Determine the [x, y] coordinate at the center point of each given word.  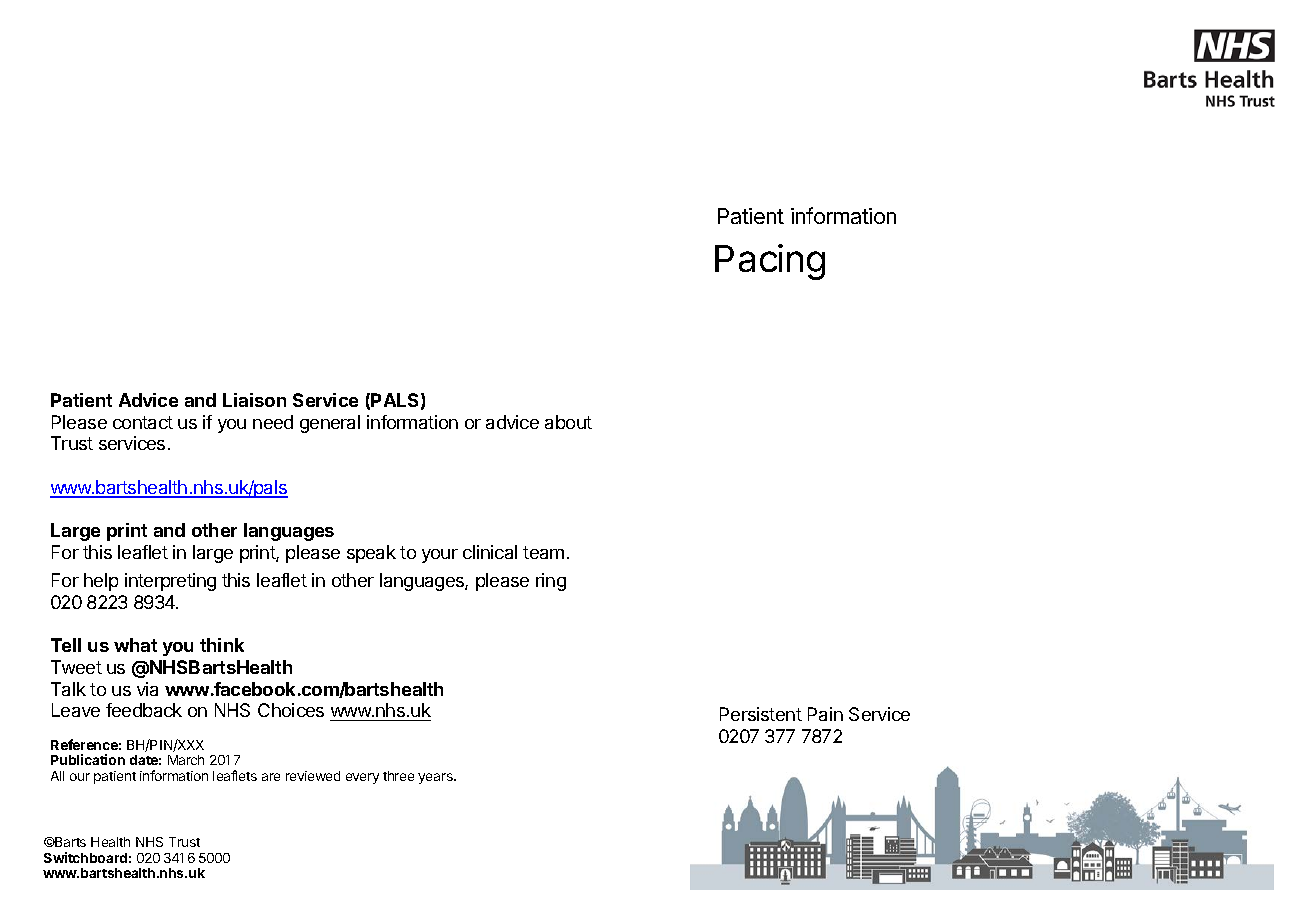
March [186, 760]
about [568, 422]
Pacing [770, 262]
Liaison [254, 400]
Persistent [761, 714]
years [436, 778]
